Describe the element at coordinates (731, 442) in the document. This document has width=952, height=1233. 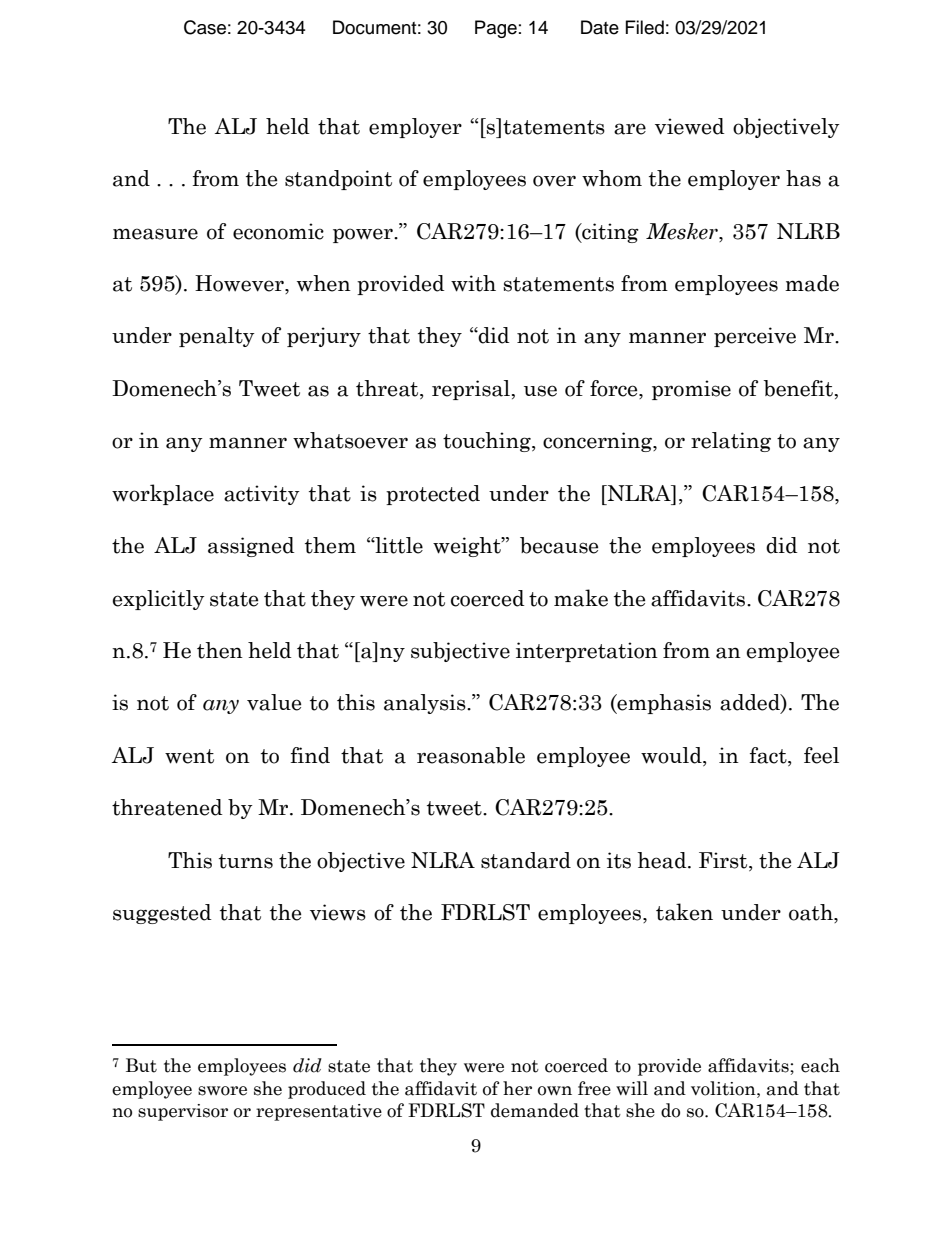
I see `relating` at that location.
